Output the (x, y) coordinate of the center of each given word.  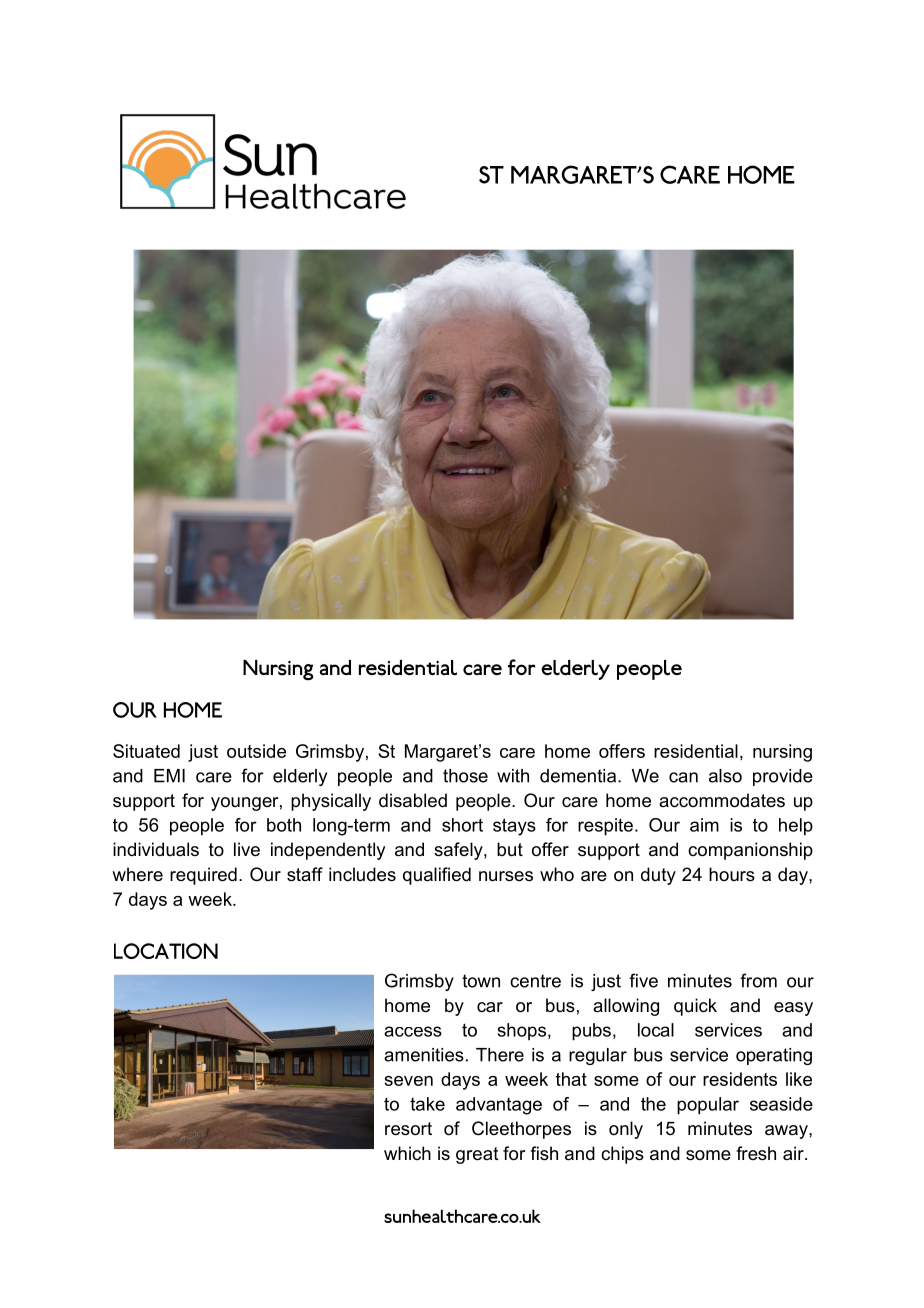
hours (732, 874)
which (407, 1153)
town (481, 981)
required (203, 876)
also (725, 776)
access (413, 1031)
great (477, 1155)
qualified (437, 876)
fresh (756, 1153)
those (465, 776)
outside (256, 751)
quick (695, 1007)
